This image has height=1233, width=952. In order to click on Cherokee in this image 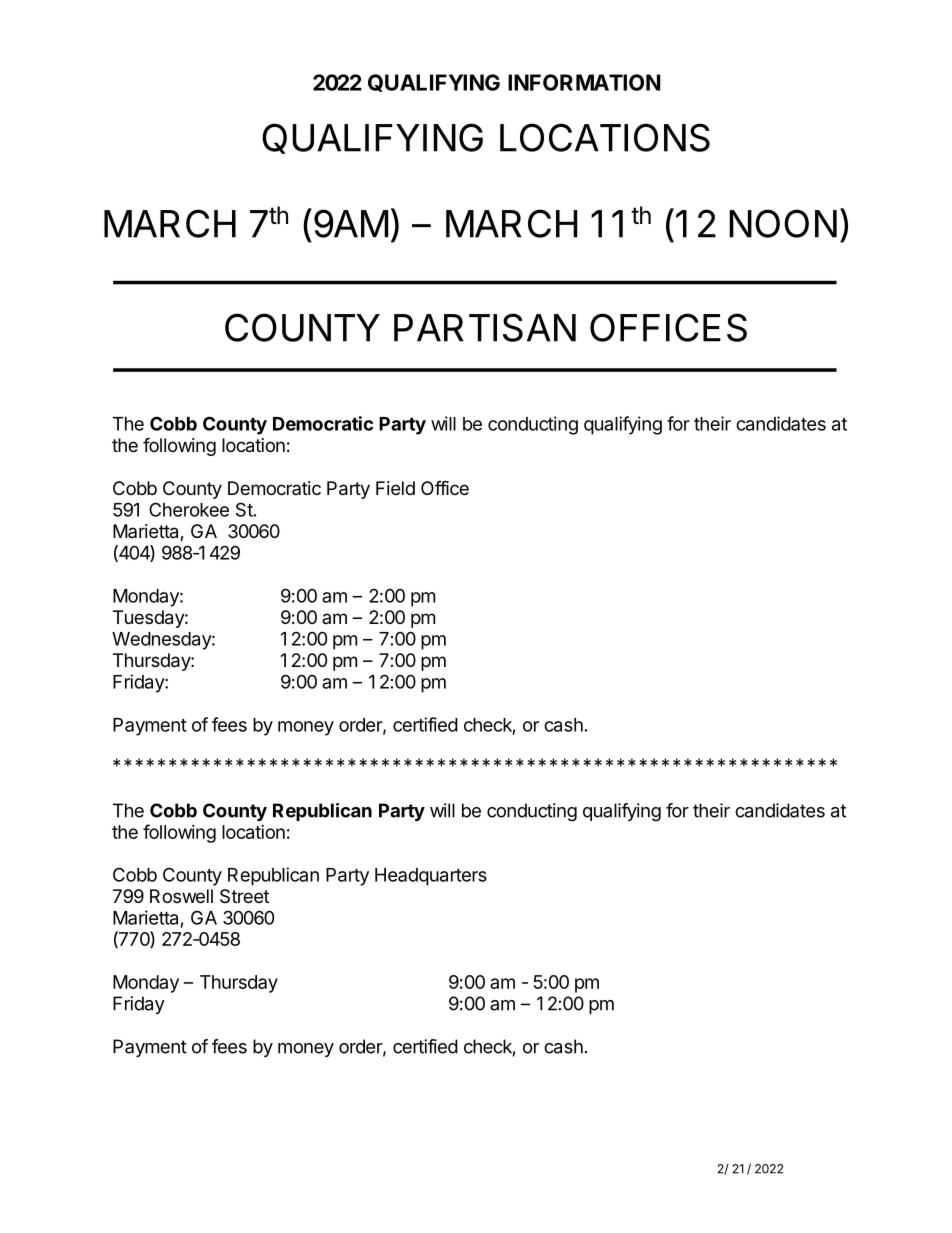, I will do `click(189, 509)`.
